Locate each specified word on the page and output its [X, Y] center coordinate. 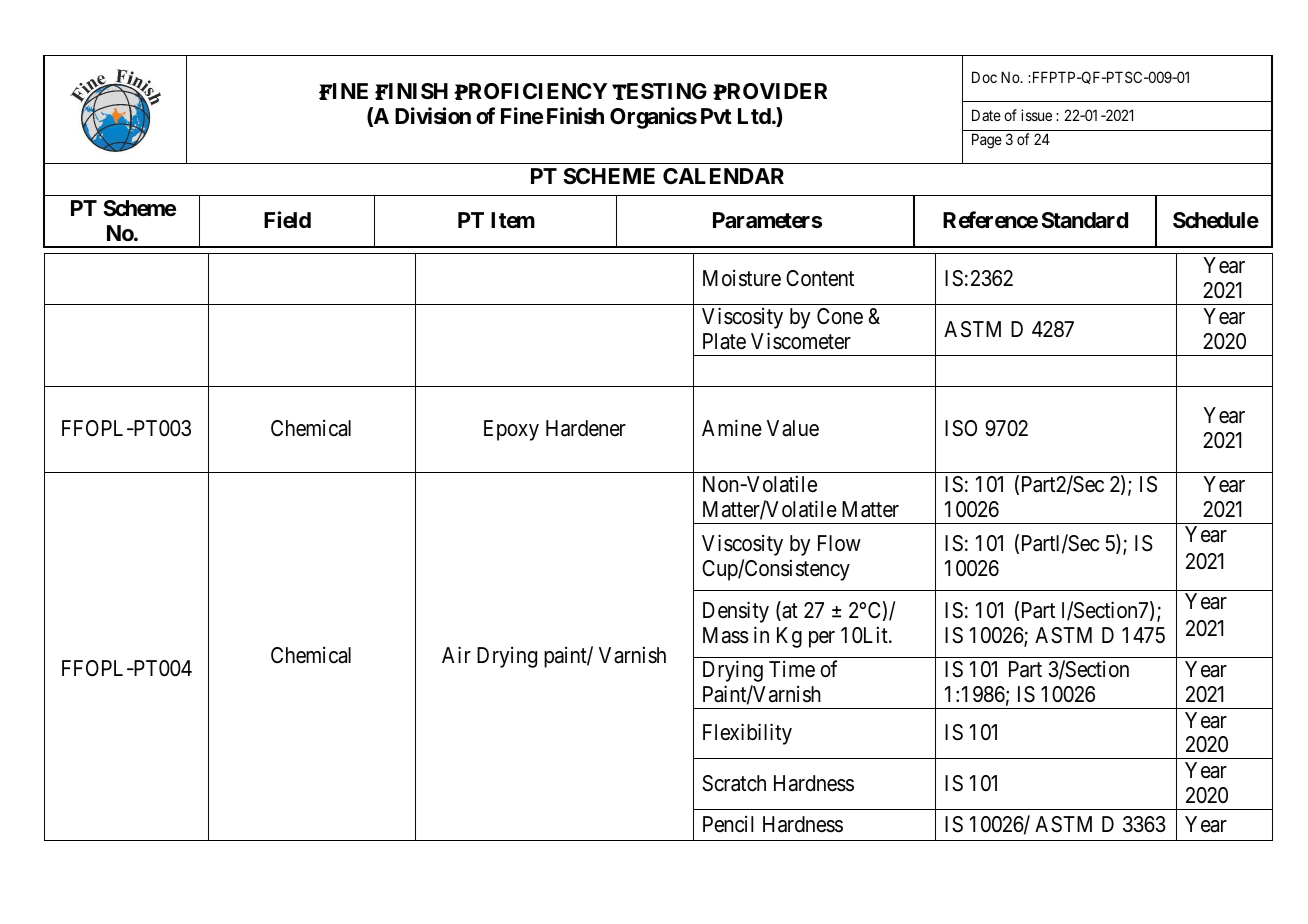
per [822, 639]
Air [456, 654]
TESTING [659, 91]
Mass [726, 635]
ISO [961, 428]
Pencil [728, 824]
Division [433, 115]
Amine [732, 427]
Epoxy [511, 430]
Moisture [742, 278]
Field [287, 220]
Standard [1084, 220]
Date [986, 115]
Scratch [734, 783]
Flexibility [747, 734]
